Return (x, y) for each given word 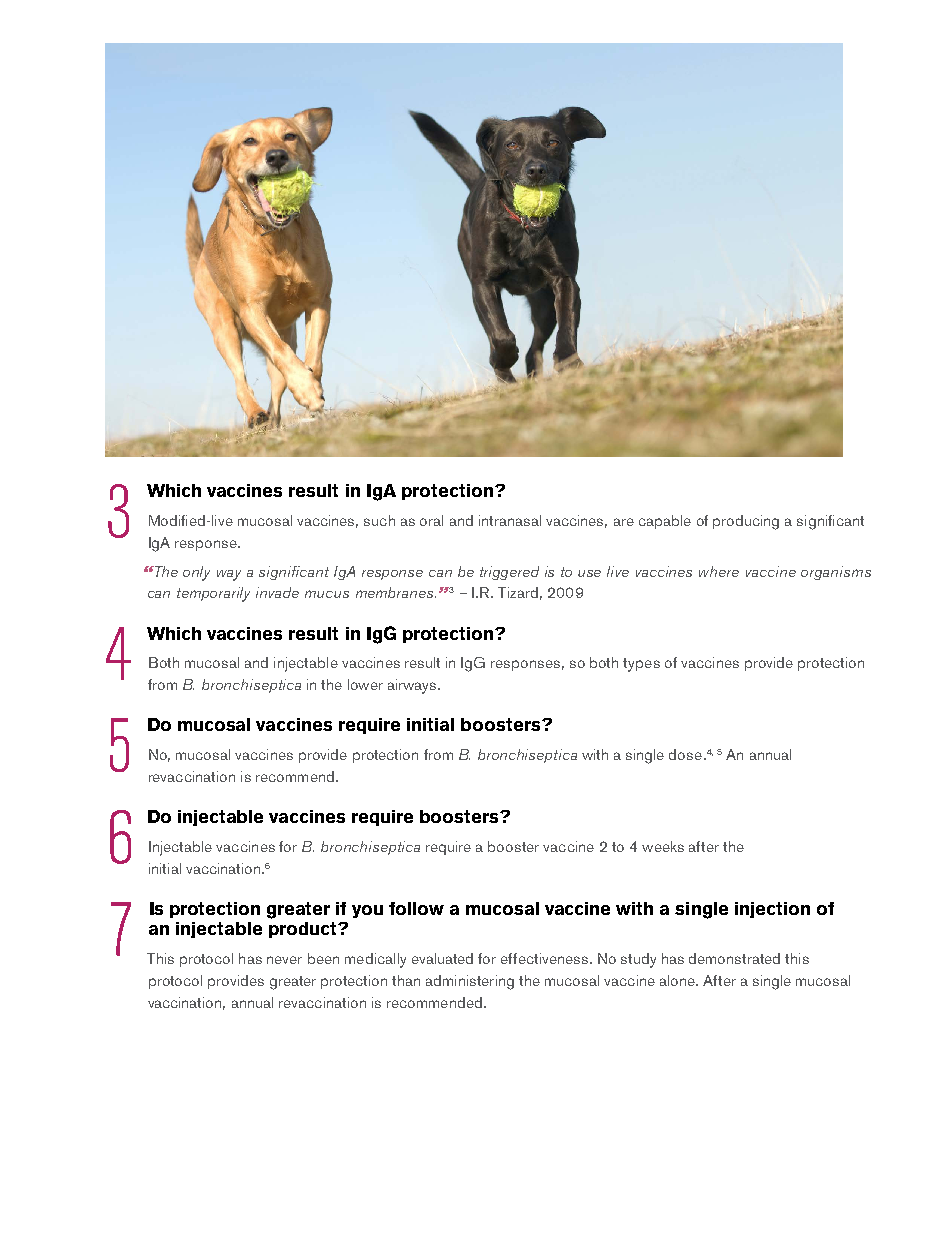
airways (413, 686)
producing (746, 522)
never (284, 960)
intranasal (510, 520)
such (379, 520)
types (641, 665)
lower (365, 684)
